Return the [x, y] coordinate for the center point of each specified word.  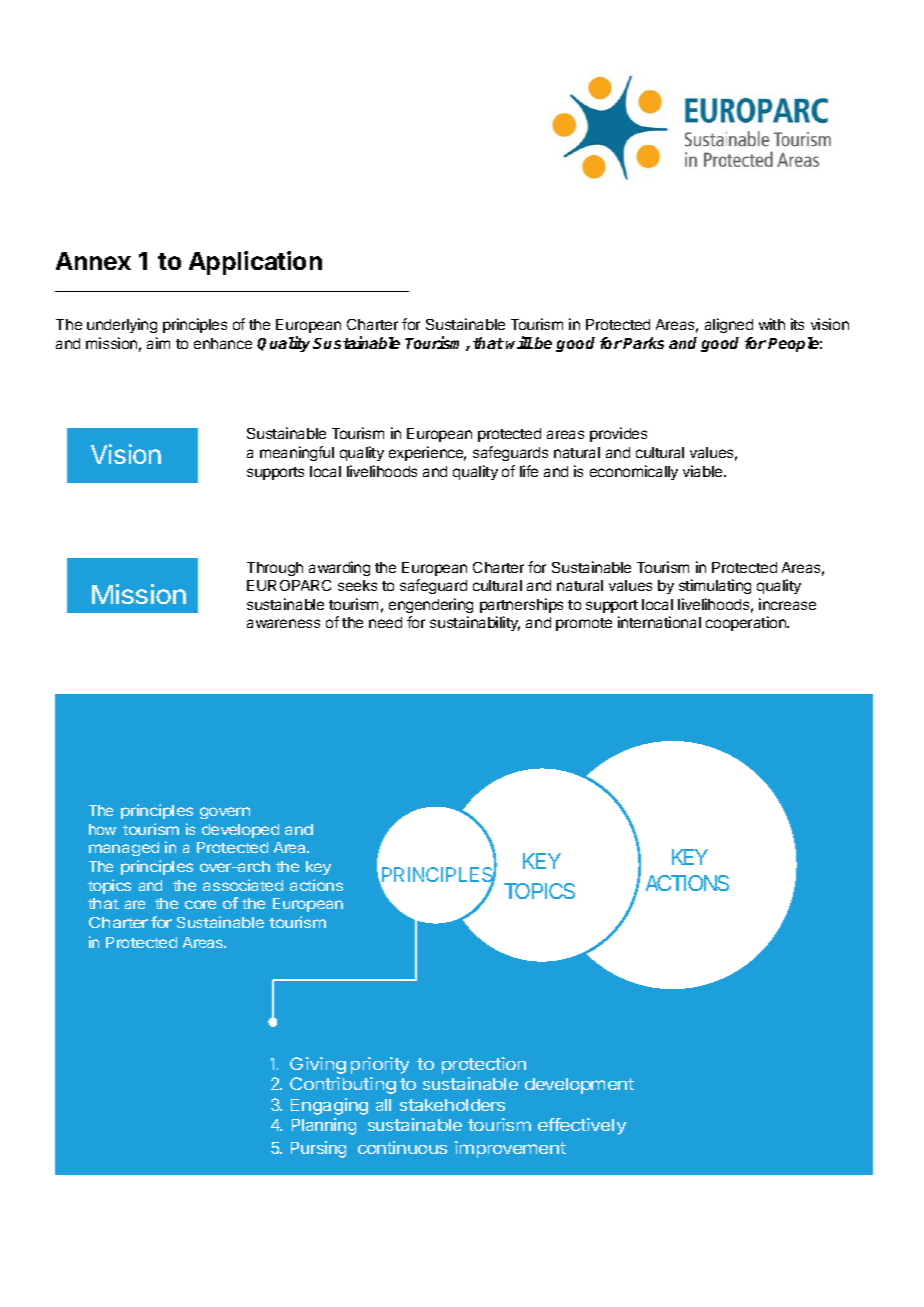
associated [243, 885]
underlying [122, 325]
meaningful [297, 453]
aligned [729, 325]
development [579, 1086]
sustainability [475, 623]
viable [704, 471]
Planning [324, 1126]
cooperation [747, 623]
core [200, 904]
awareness [283, 623]
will [519, 342]
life [529, 471]
